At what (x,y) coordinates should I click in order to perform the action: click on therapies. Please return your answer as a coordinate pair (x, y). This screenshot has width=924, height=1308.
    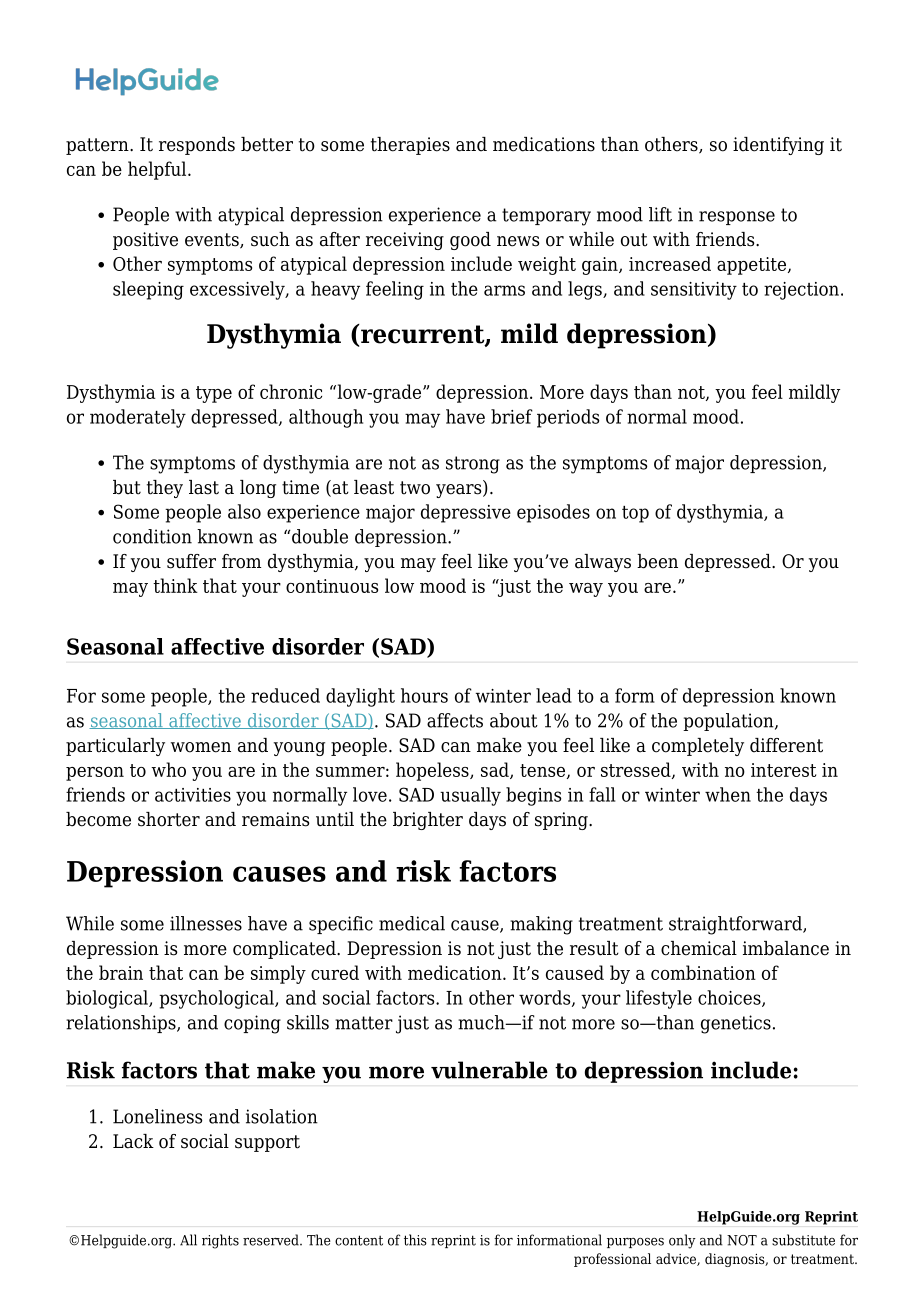
    Looking at the image, I should click on (410, 146).
